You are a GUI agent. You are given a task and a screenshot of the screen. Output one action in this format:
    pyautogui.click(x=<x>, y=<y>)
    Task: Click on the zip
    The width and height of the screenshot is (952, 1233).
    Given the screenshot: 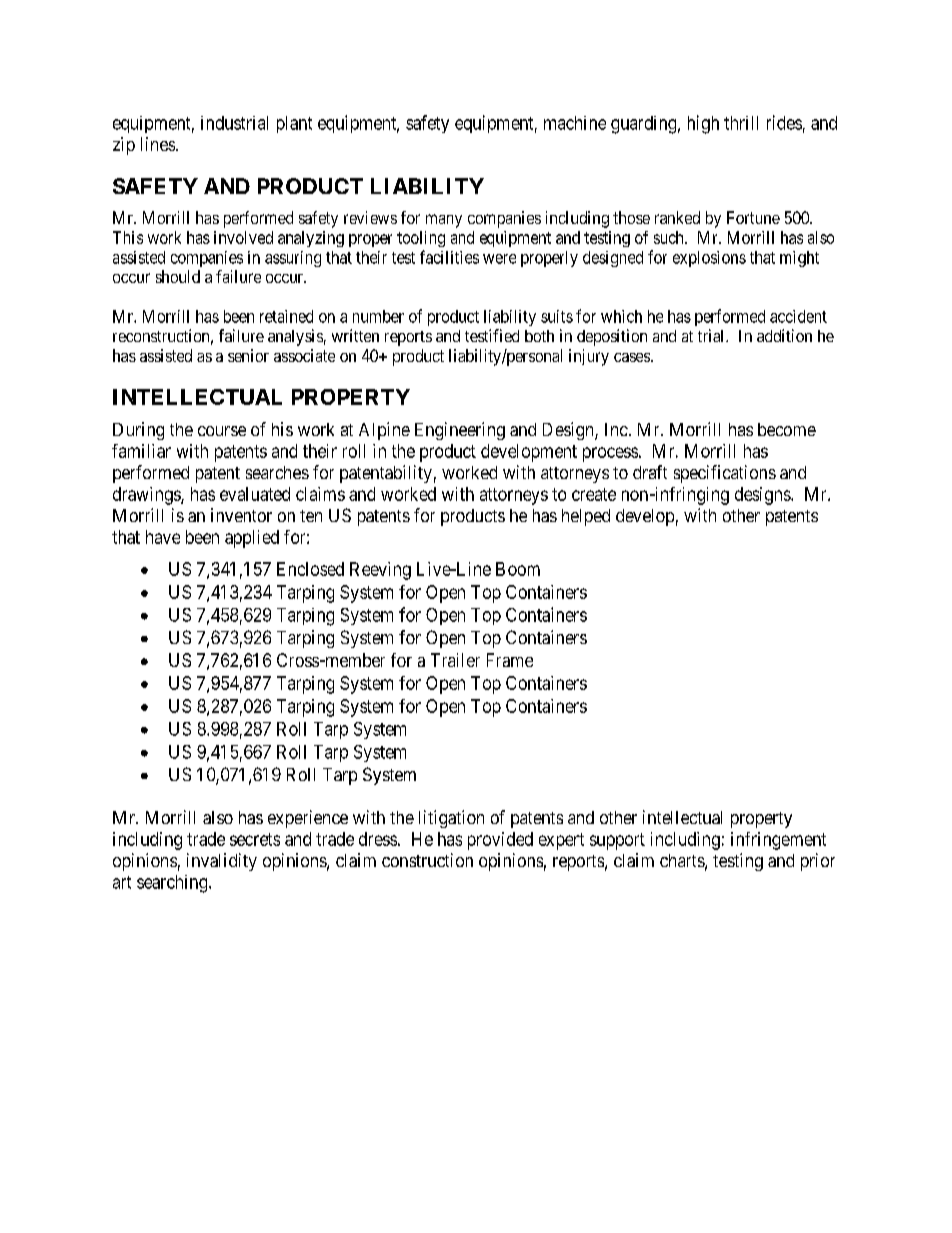 What is the action you would take?
    pyautogui.click(x=124, y=146)
